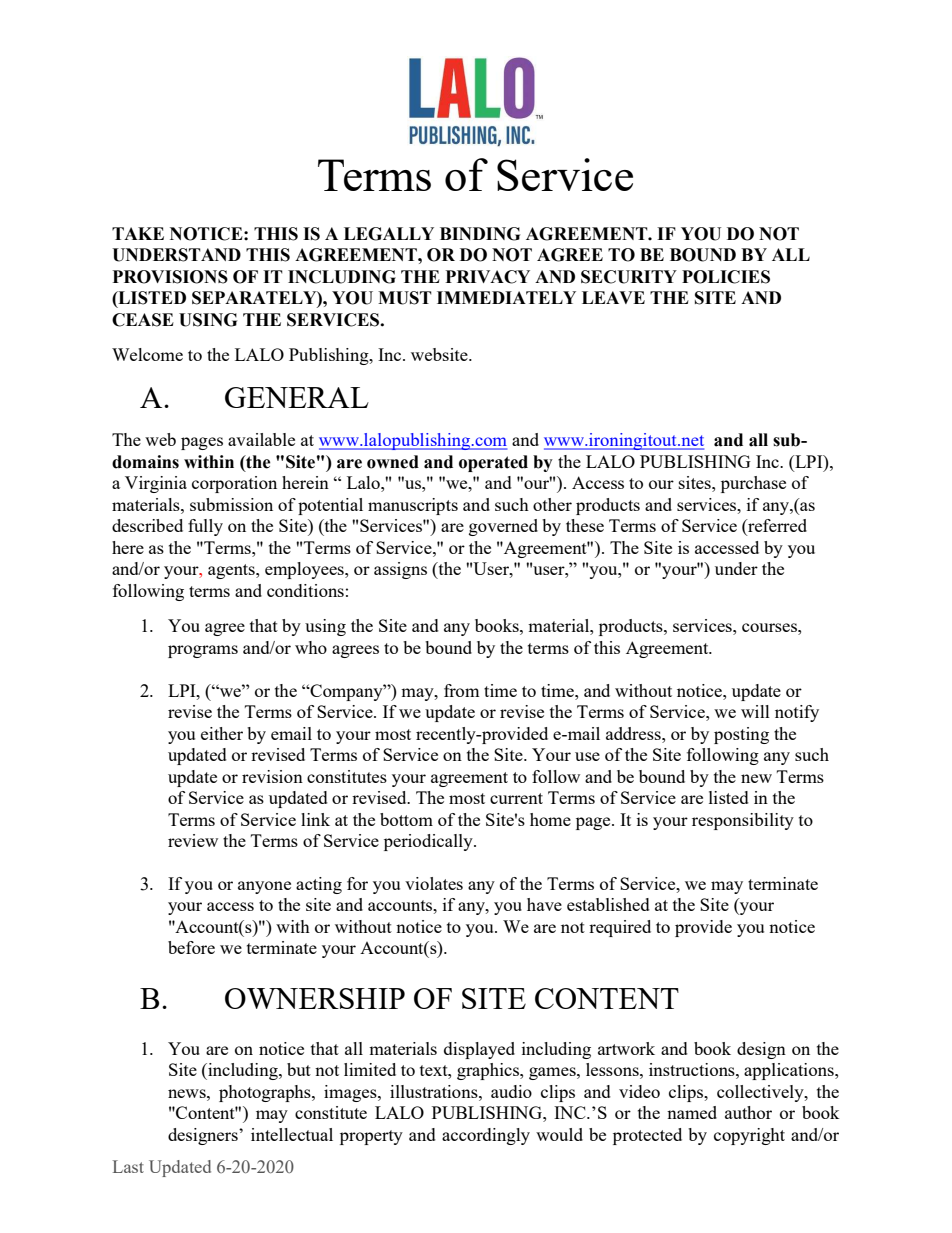  Describe the element at coordinates (487, 277) in the screenshot. I see `PRIVACY` at that location.
